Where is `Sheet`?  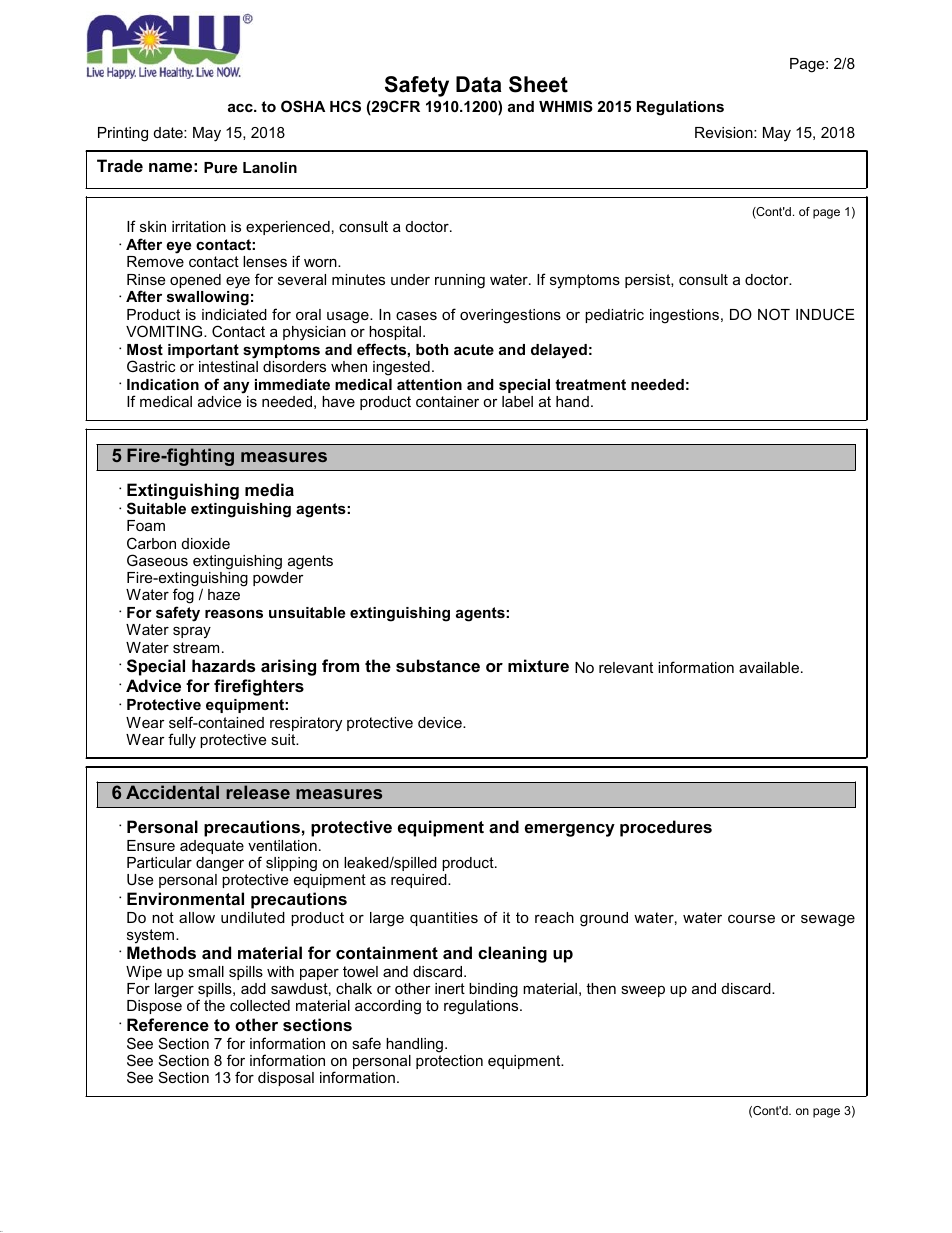
Sheet is located at coordinates (538, 84).
